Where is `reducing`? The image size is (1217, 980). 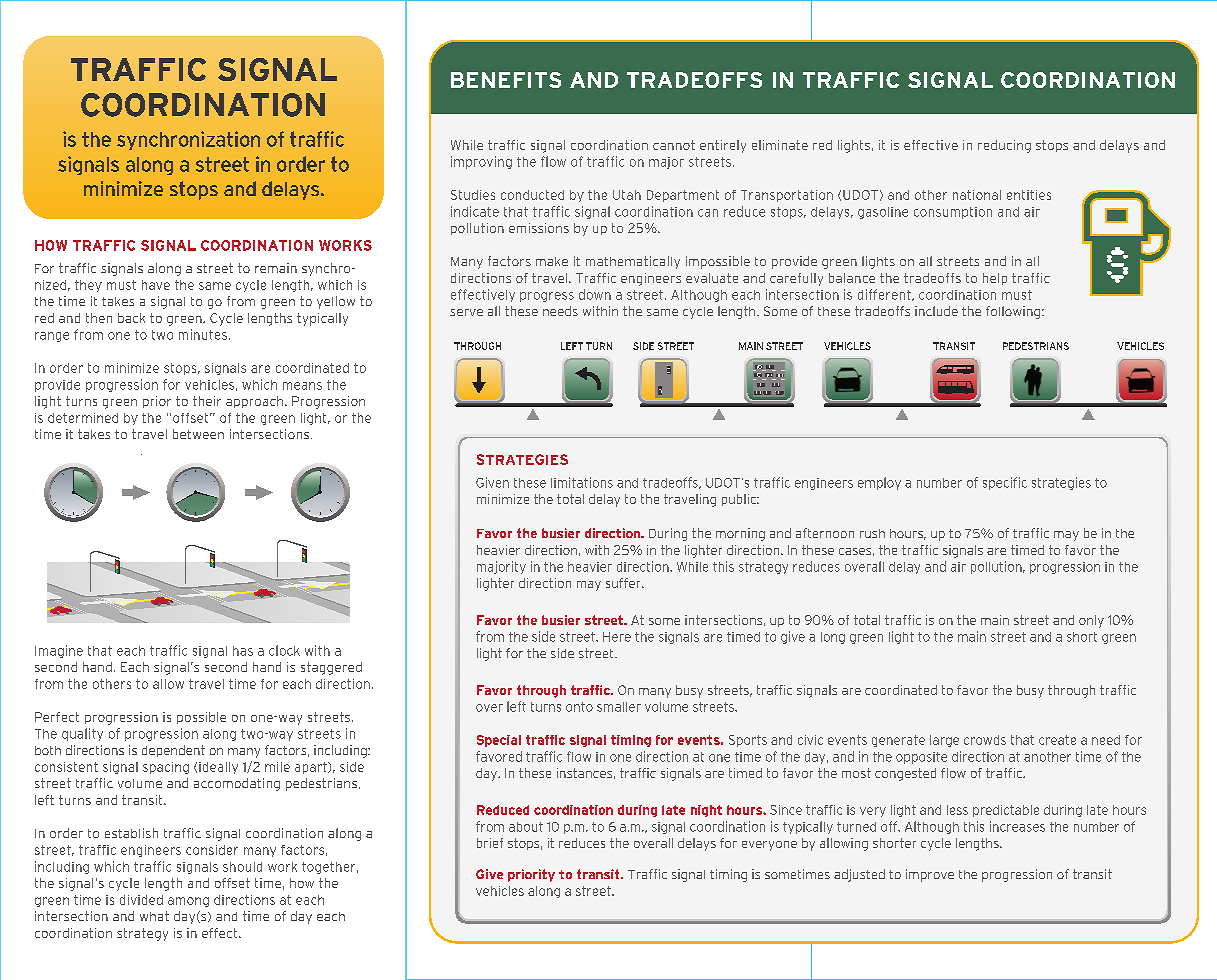 reducing is located at coordinates (1004, 146).
